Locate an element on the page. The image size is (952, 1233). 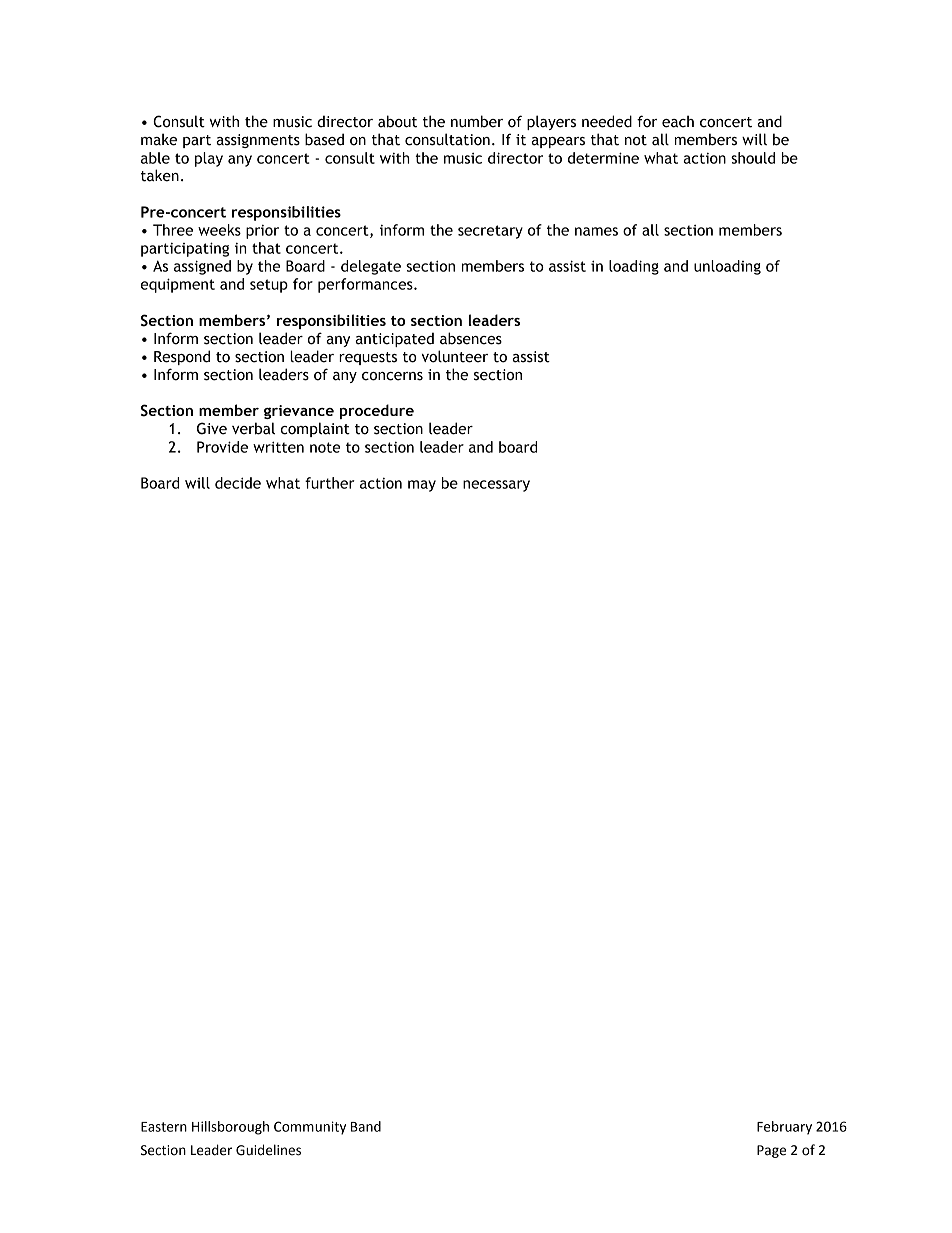
names is located at coordinates (596, 231).
